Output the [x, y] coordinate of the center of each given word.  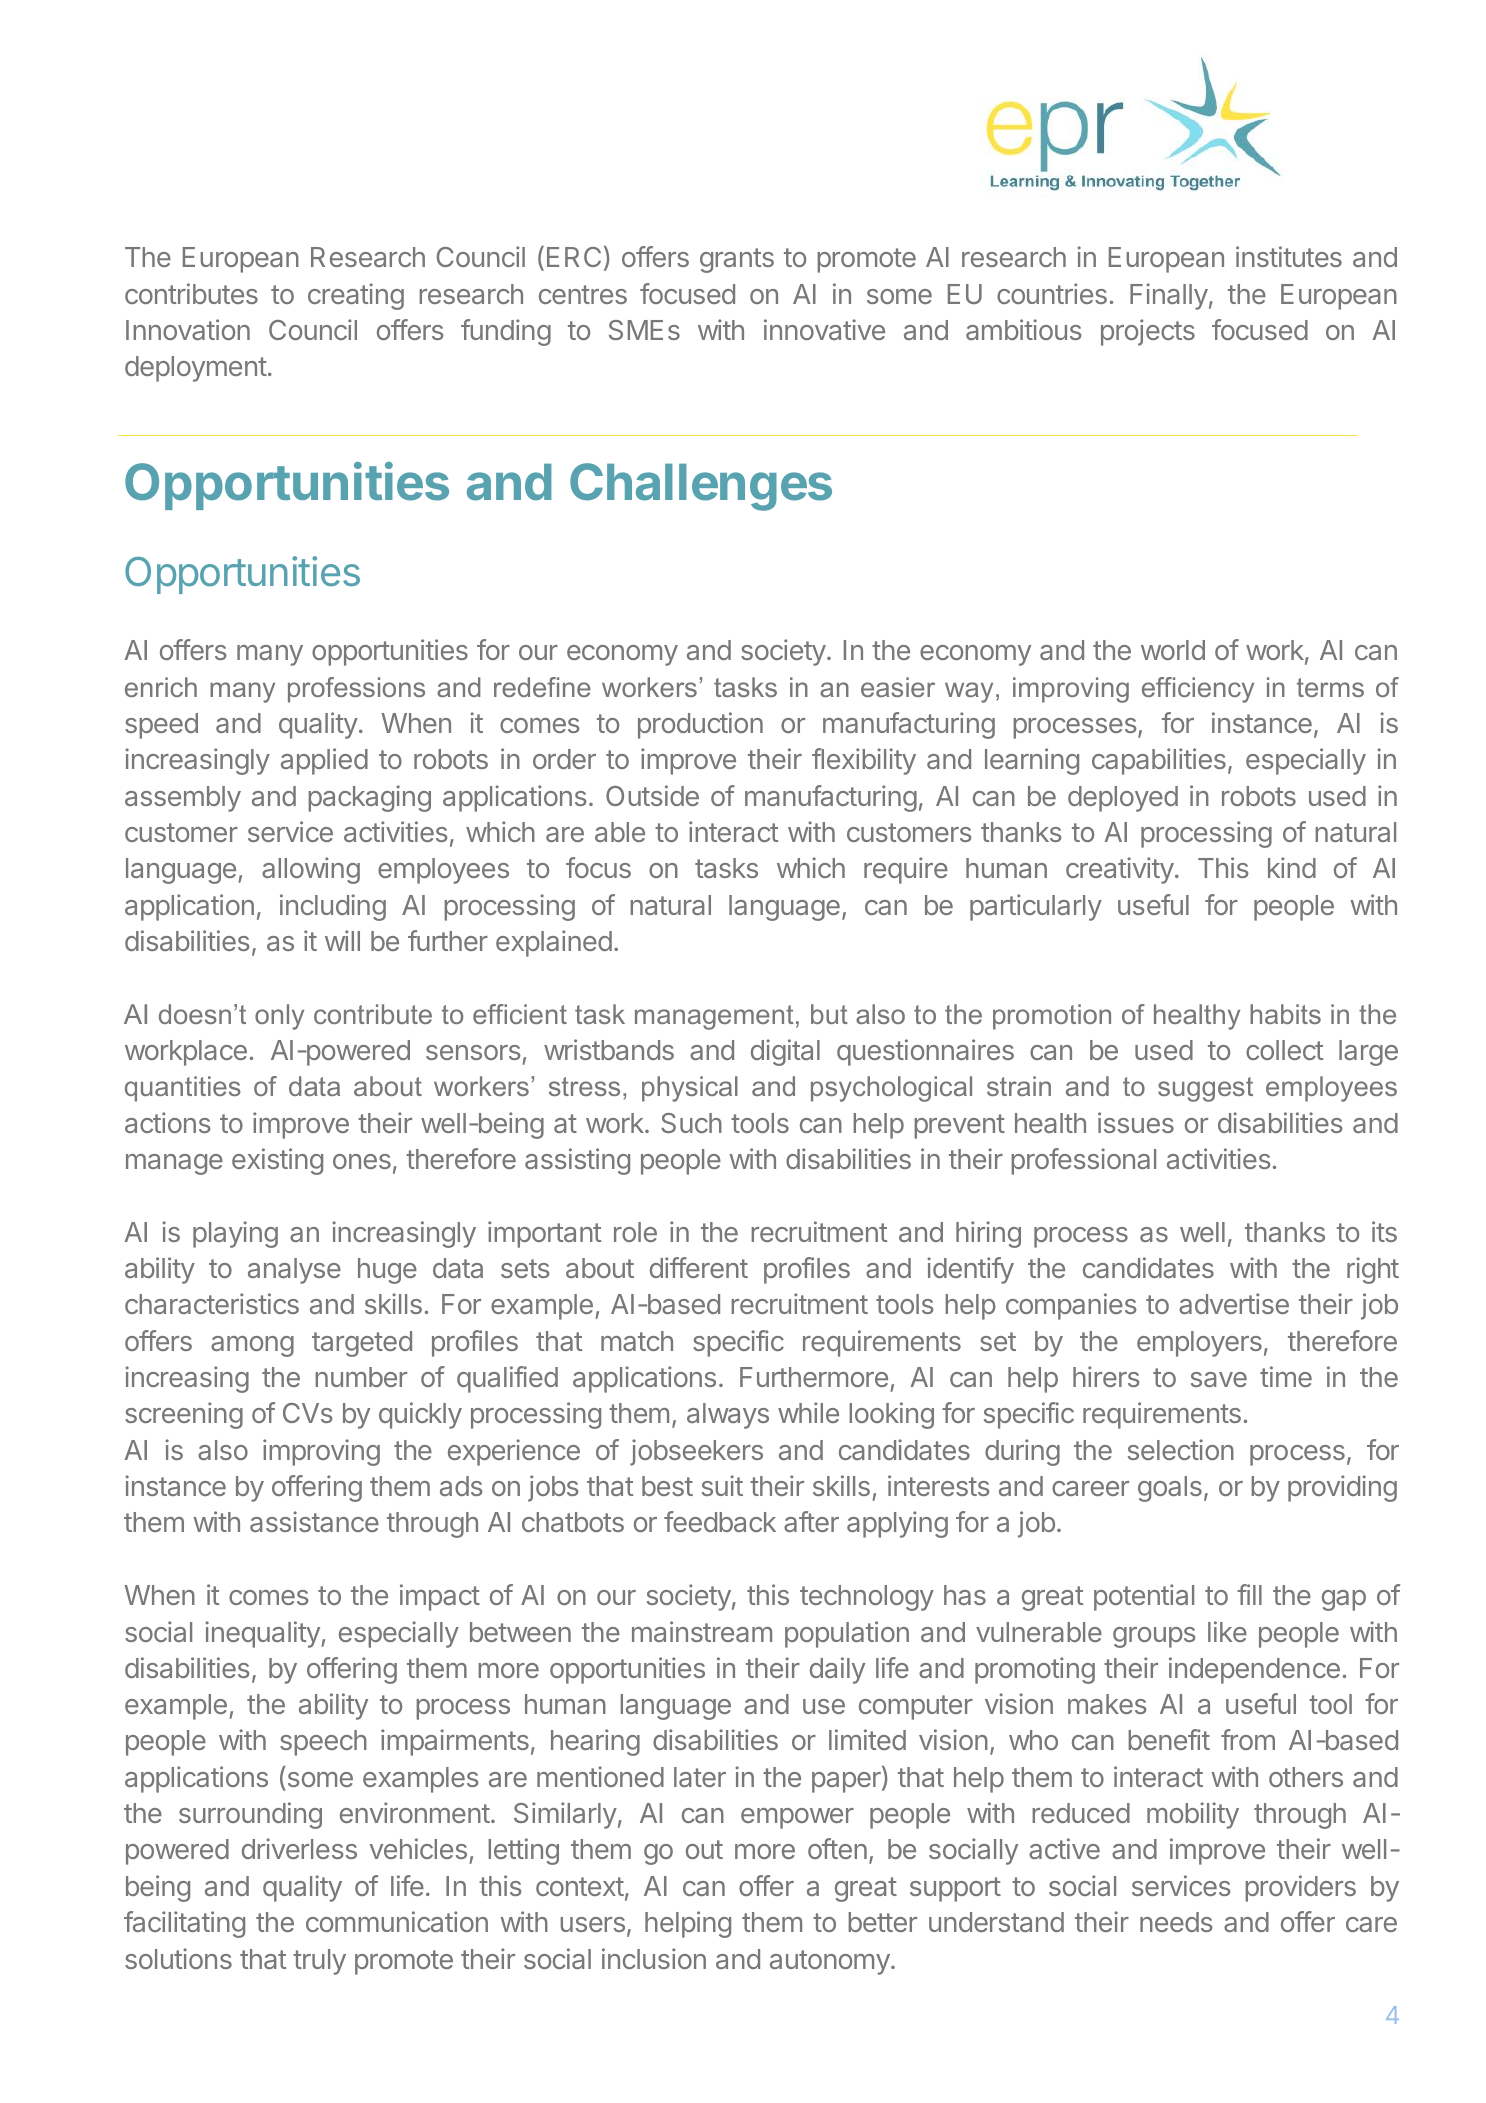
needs [1176, 1922]
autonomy [830, 1962]
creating [356, 296]
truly [319, 1962]
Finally [1169, 296]
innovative [824, 329]
